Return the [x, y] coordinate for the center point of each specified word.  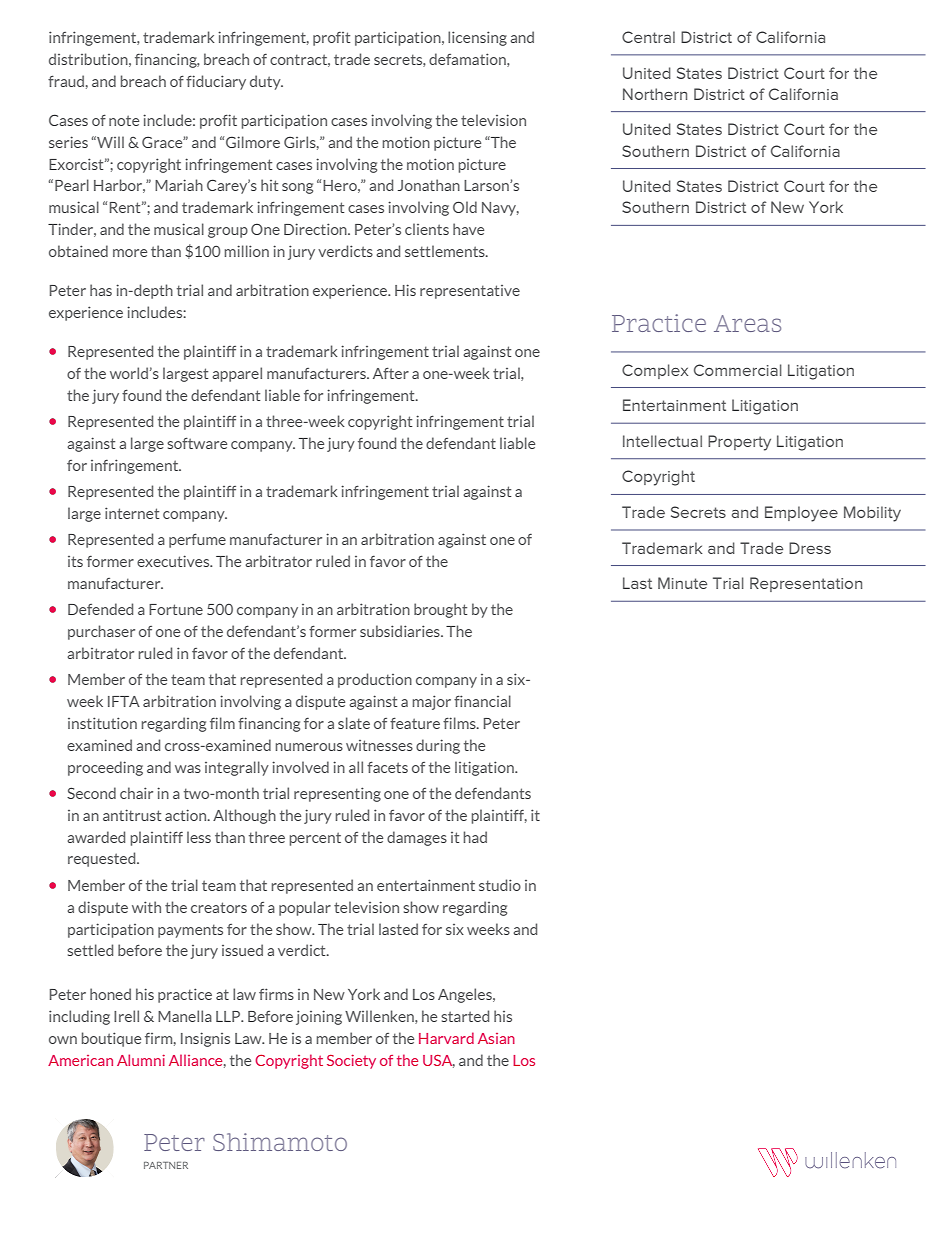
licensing [477, 38]
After [391, 373]
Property [739, 443]
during [438, 746]
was [188, 769]
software [197, 443]
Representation [806, 584]
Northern [655, 94]
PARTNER [166, 1165]
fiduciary [216, 82]
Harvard [446, 1038]
